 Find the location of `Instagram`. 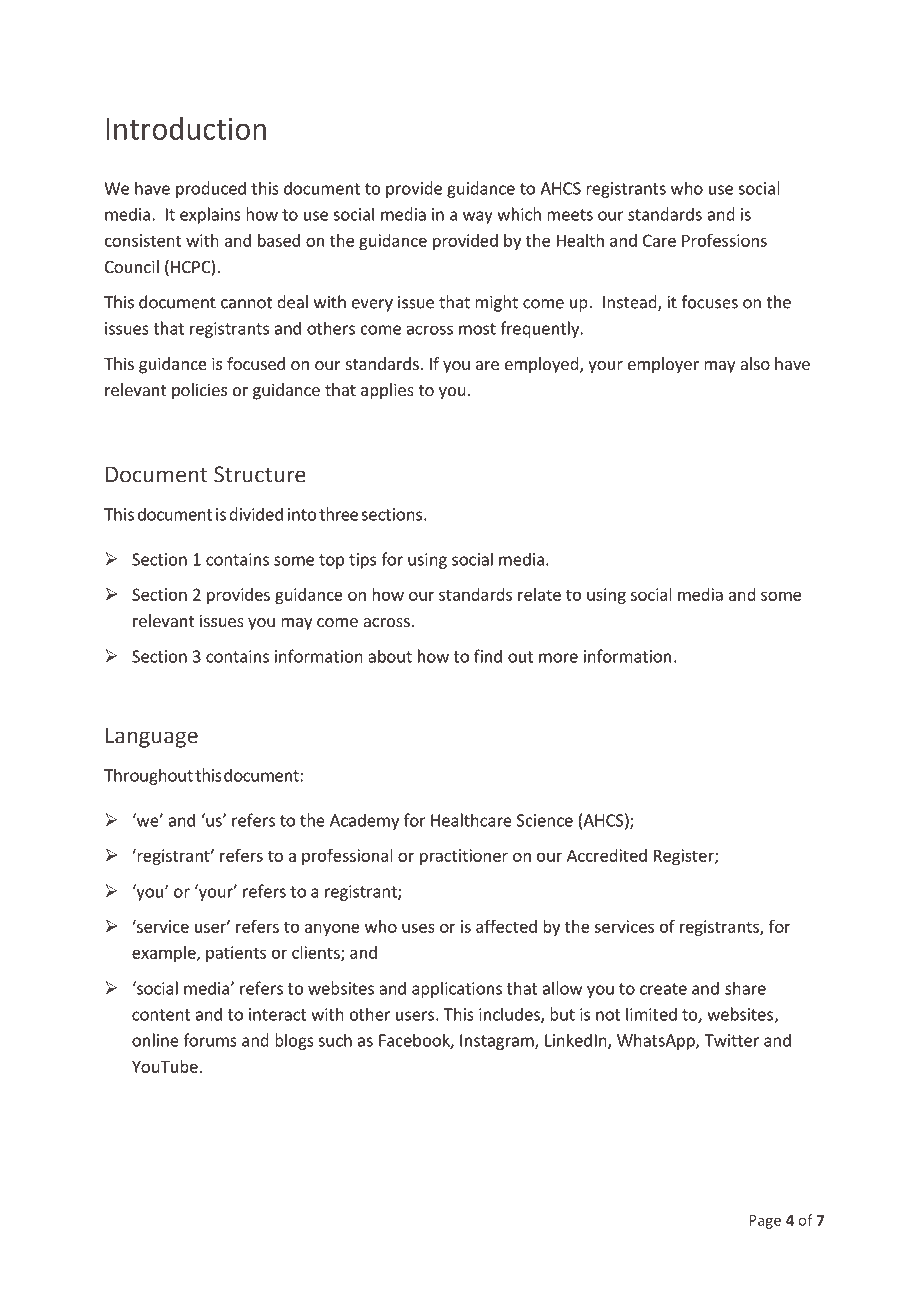

Instagram is located at coordinates (498, 1042).
